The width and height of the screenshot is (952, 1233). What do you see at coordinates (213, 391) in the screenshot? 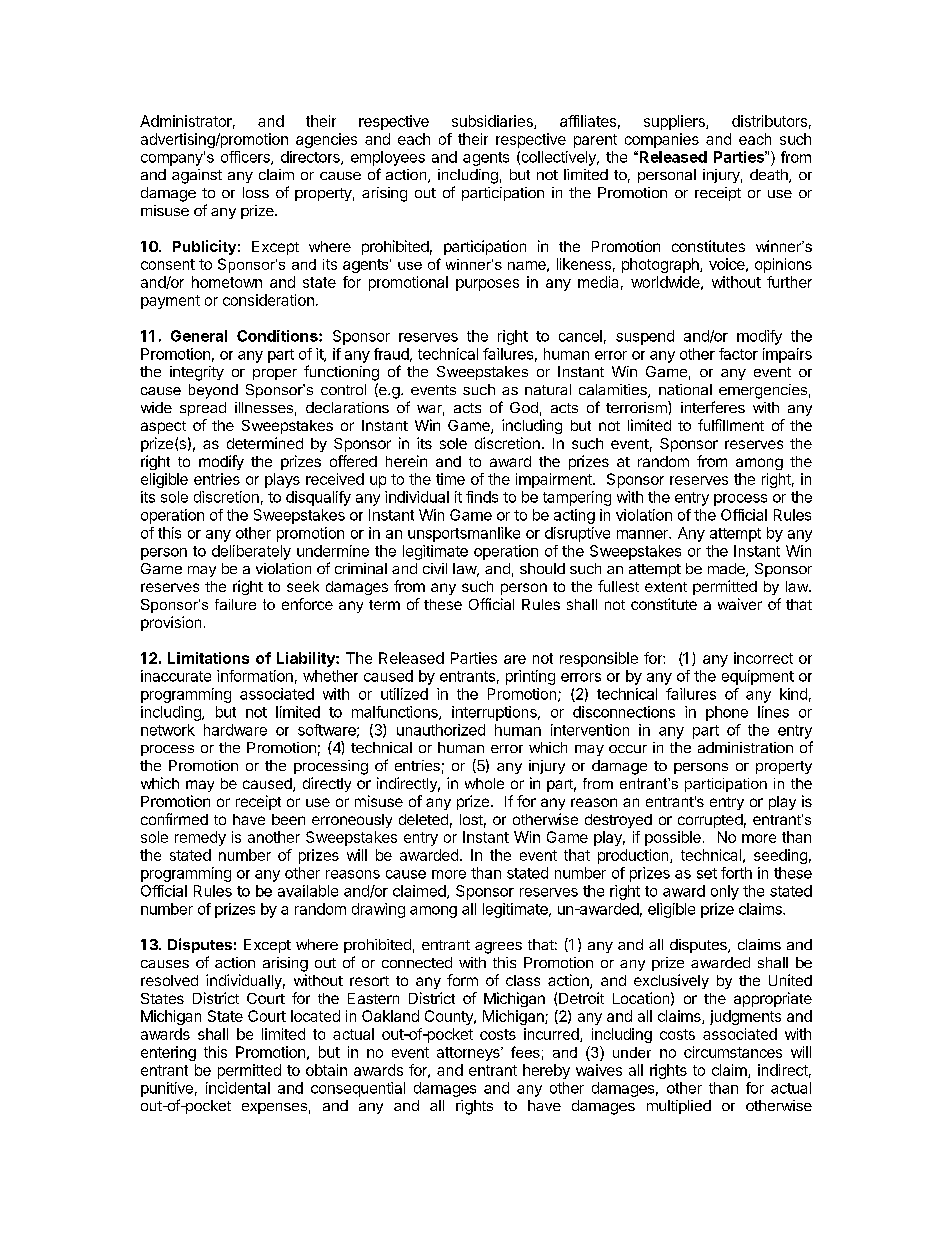
I see `beyond` at bounding box center [213, 391].
